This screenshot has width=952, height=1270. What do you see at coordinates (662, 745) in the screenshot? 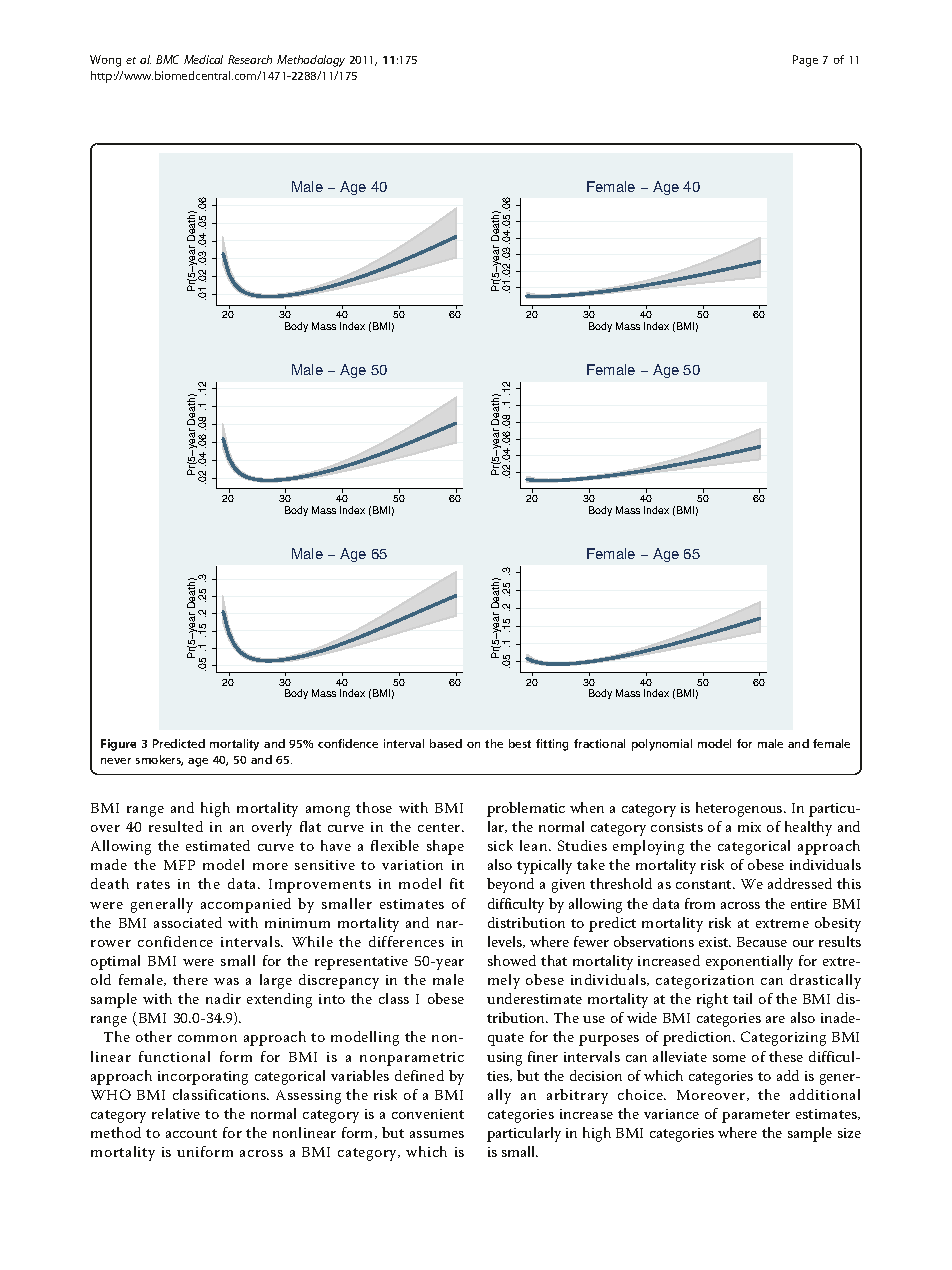
I see `polynomial` at bounding box center [662, 745].
